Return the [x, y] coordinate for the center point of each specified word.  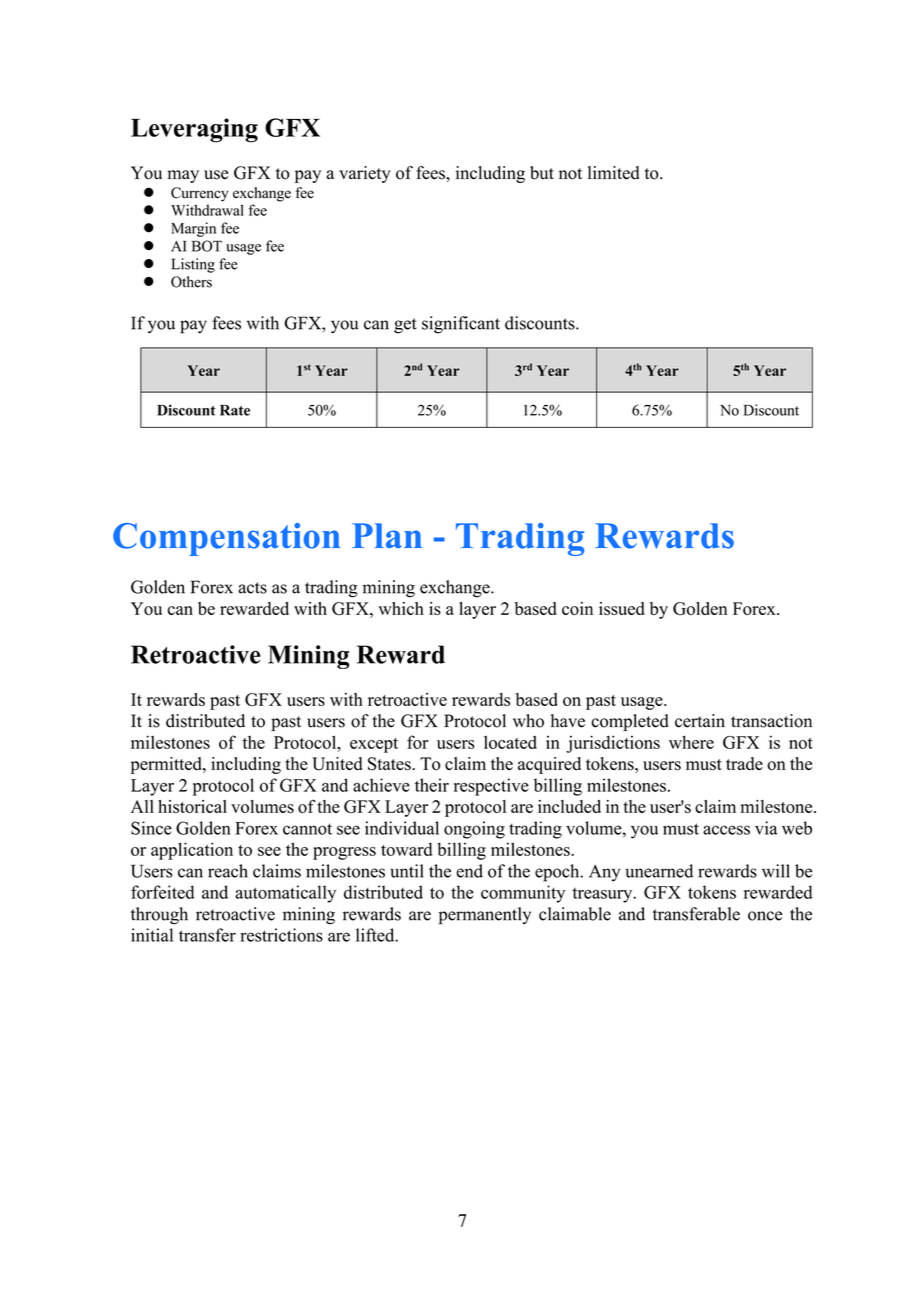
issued [622, 608]
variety [365, 174]
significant [461, 325]
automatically [285, 894]
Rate [235, 410]
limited [614, 173]
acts [252, 588]
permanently [485, 916]
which [401, 608]
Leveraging [194, 130]
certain [700, 721]
